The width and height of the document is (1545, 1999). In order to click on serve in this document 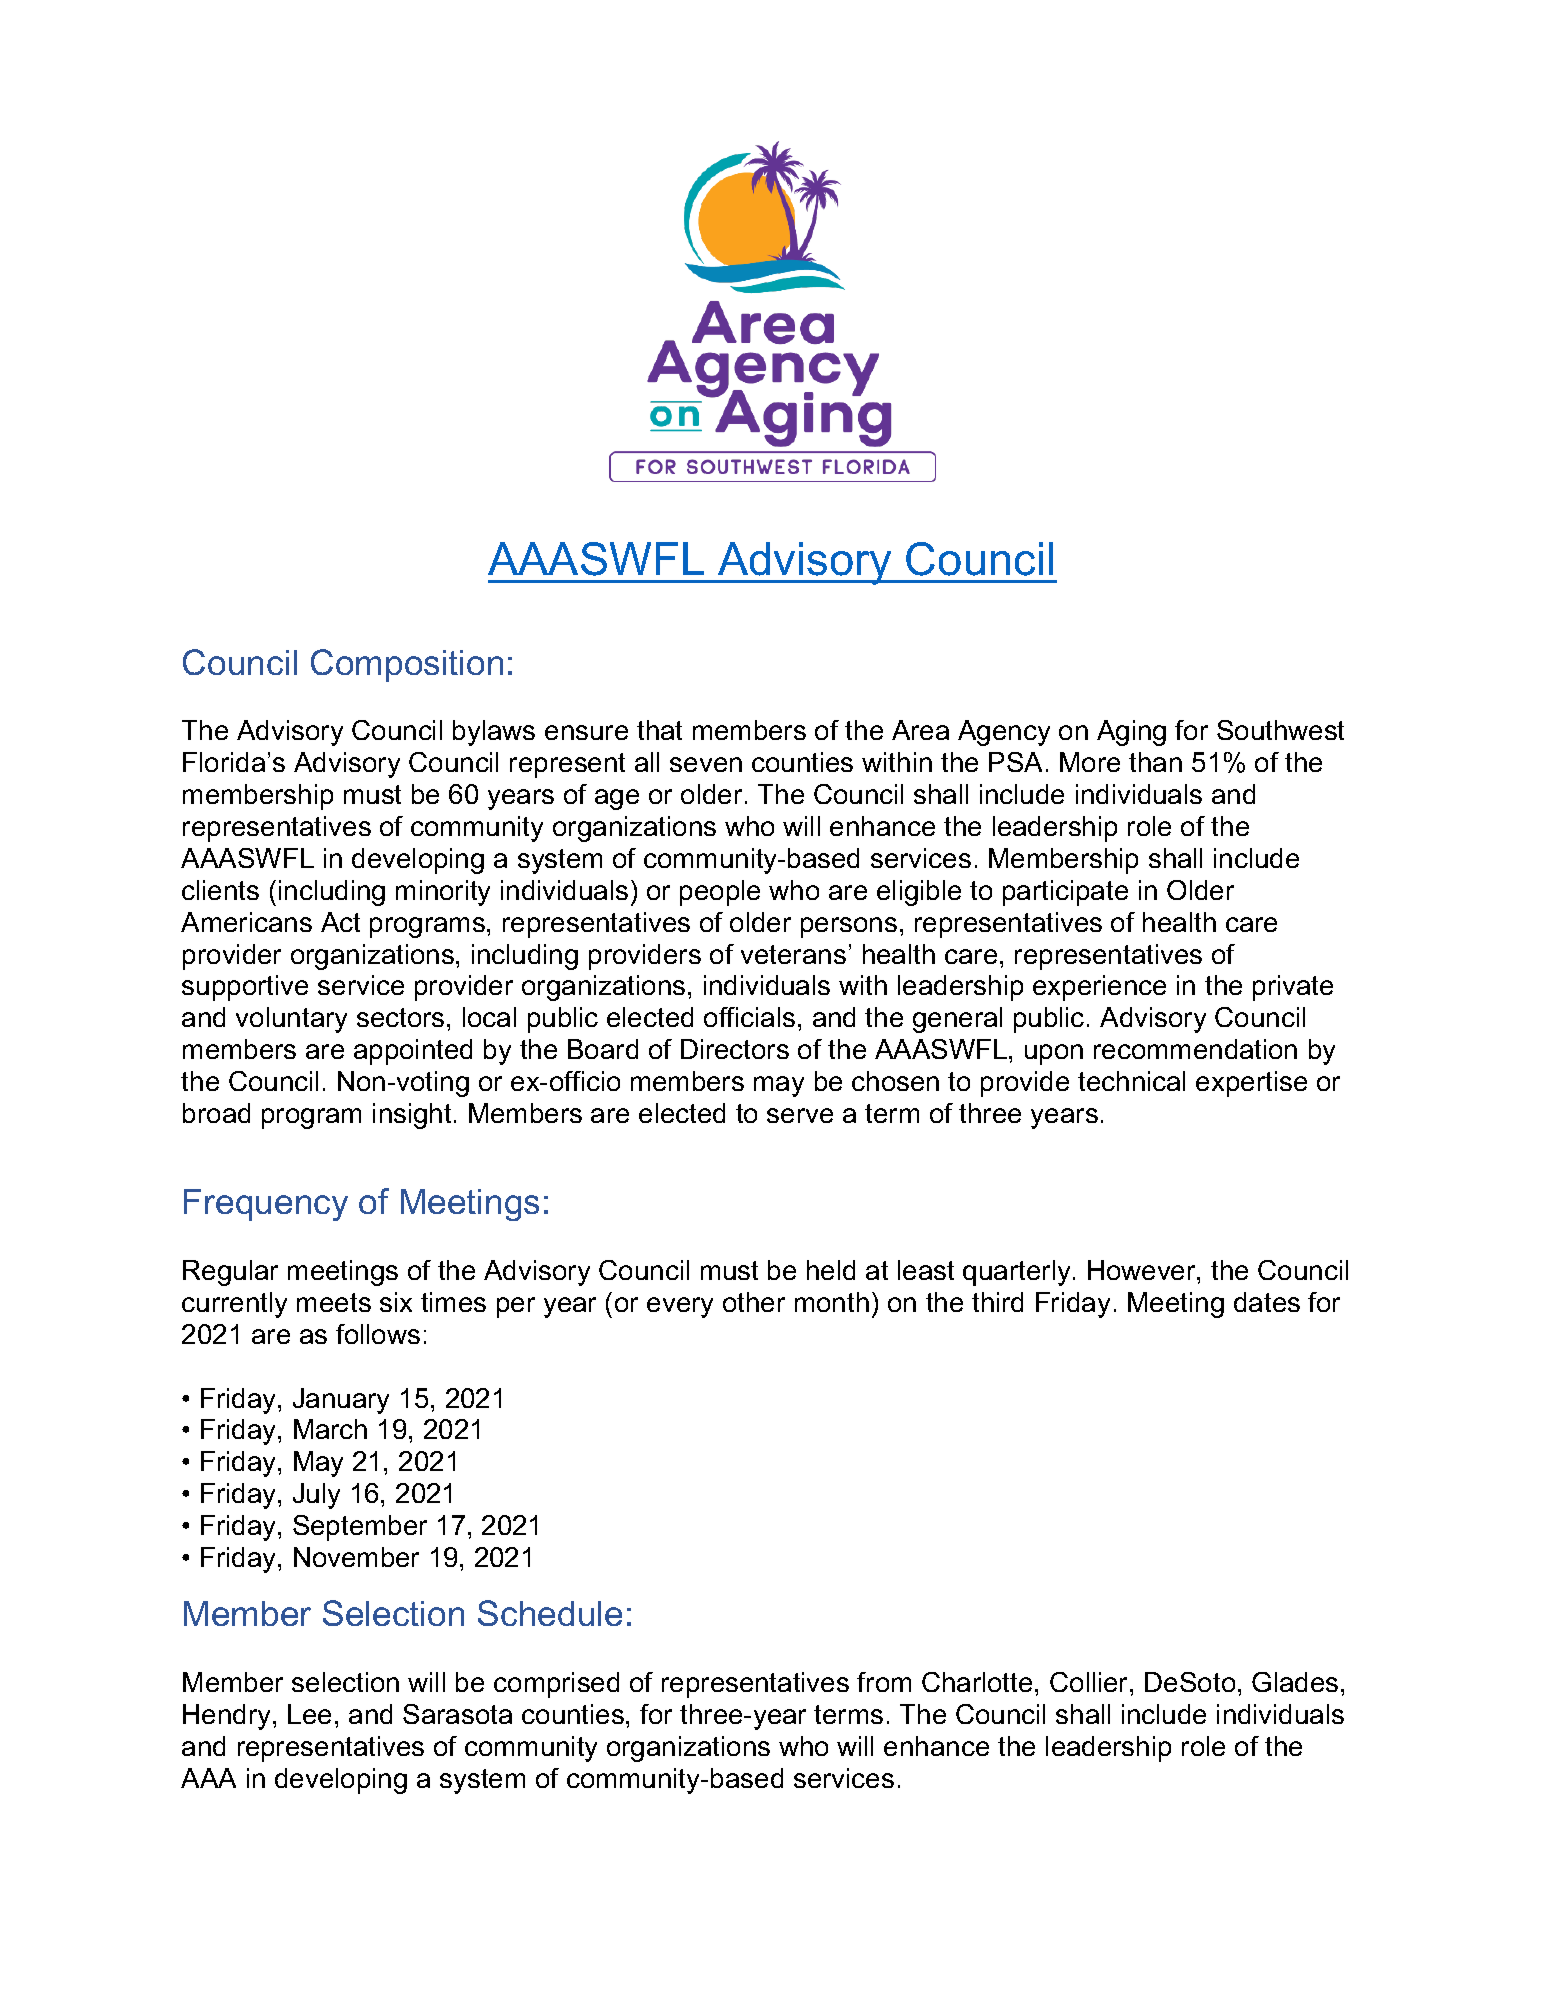, I will do `click(800, 1115)`.
